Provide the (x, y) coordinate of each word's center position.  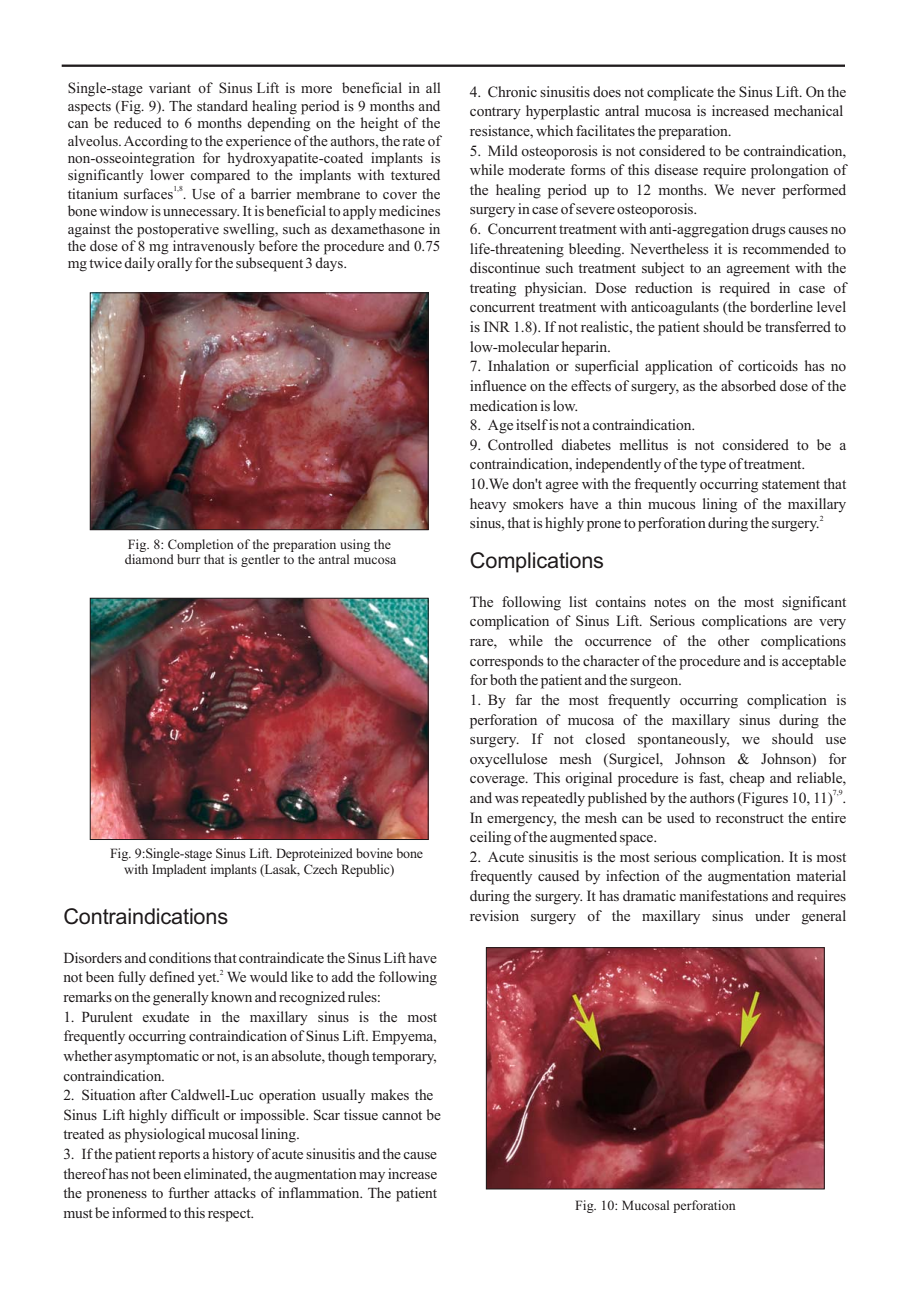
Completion (201, 545)
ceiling (490, 838)
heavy (488, 505)
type (713, 466)
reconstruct (750, 818)
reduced (138, 122)
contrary (495, 113)
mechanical (808, 110)
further (188, 1192)
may (372, 1177)
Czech (321, 869)
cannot (402, 1115)
